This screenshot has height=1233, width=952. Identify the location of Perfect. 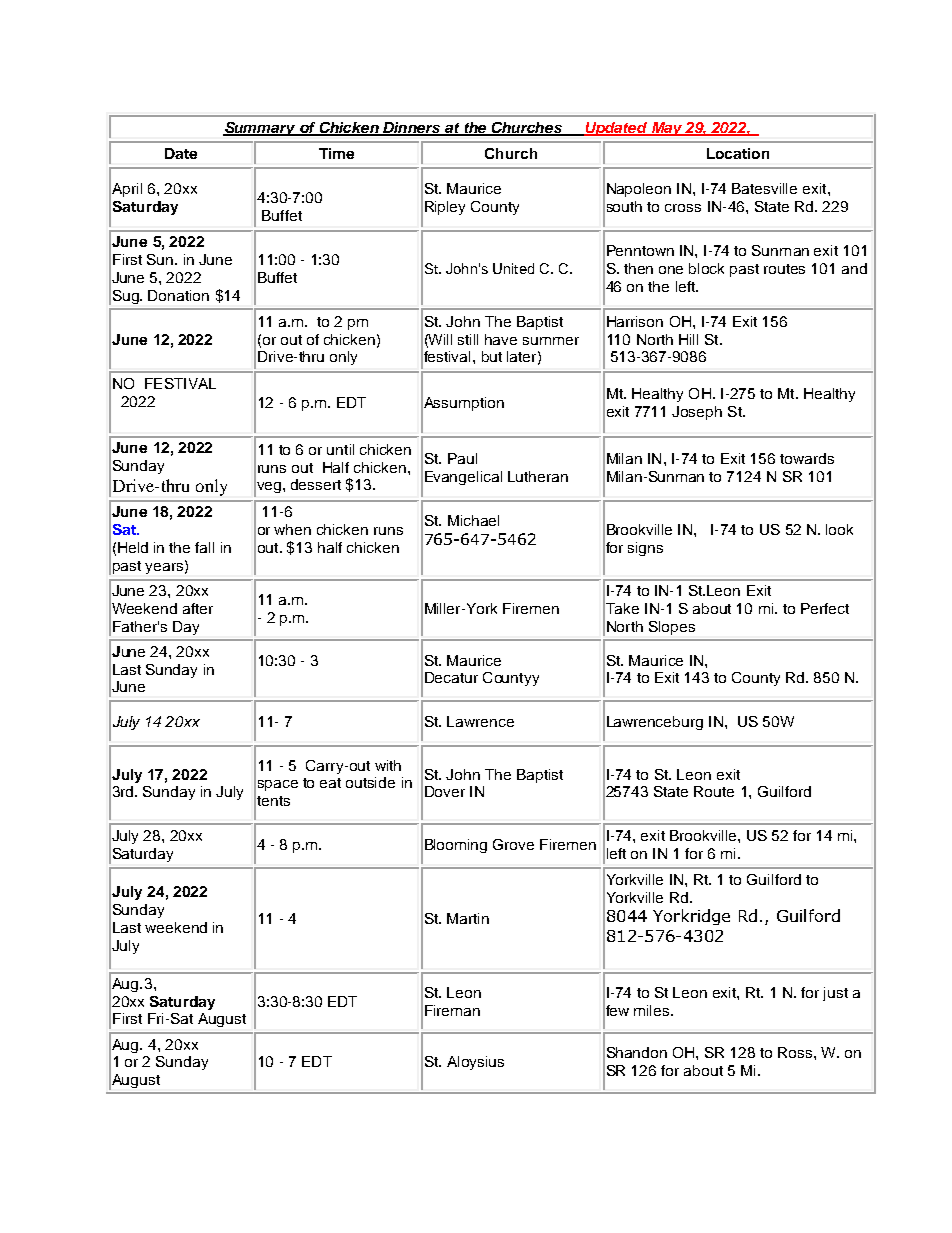
(825, 608).
